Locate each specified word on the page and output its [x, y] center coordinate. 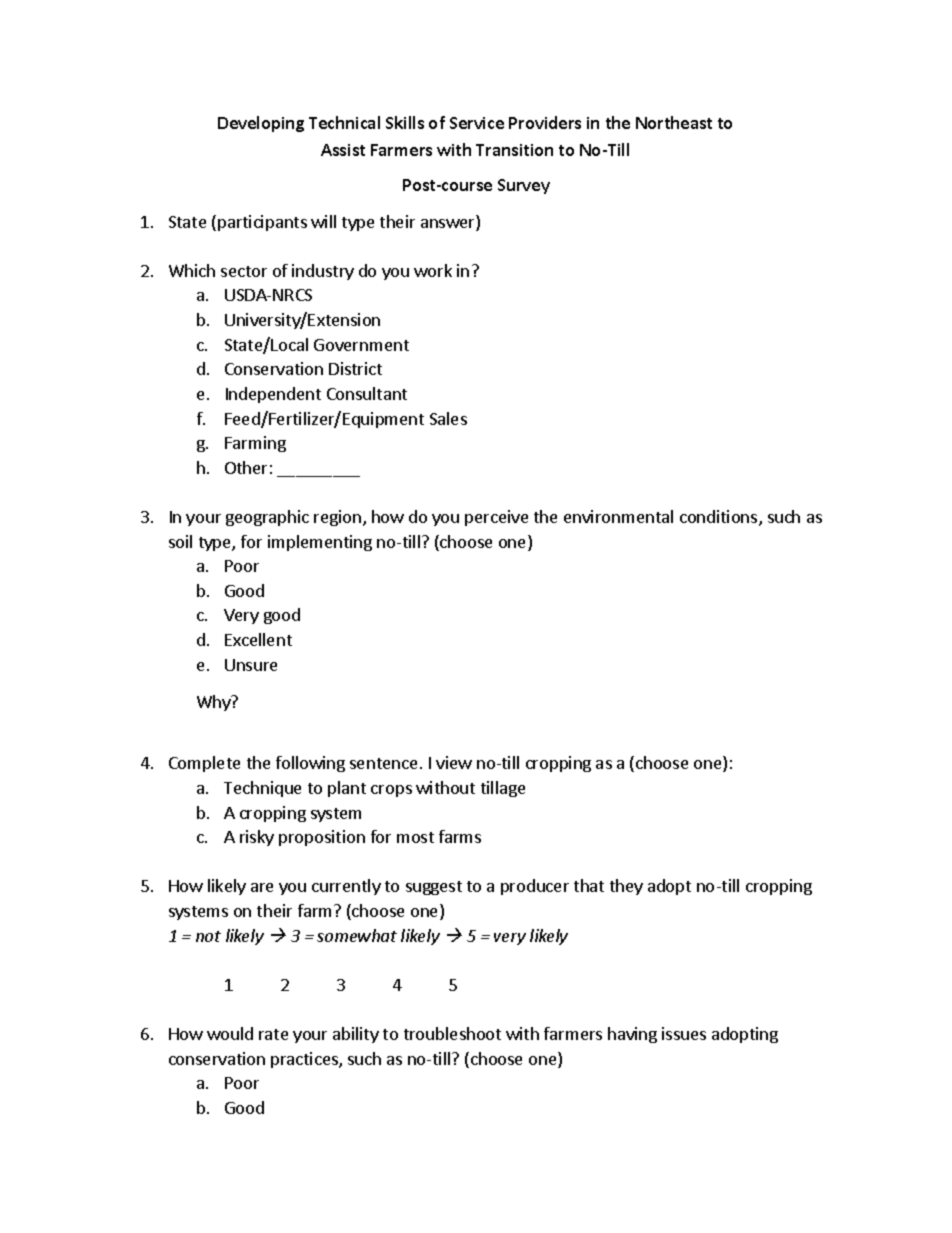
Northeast [674, 122]
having [632, 1035]
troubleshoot [452, 1033]
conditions [720, 518]
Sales [448, 418]
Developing [261, 124]
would [230, 1033]
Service [477, 123]
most [415, 837]
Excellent [258, 639]
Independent [273, 395]
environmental [618, 516]
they [626, 887]
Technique [262, 789]
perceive [496, 518]
